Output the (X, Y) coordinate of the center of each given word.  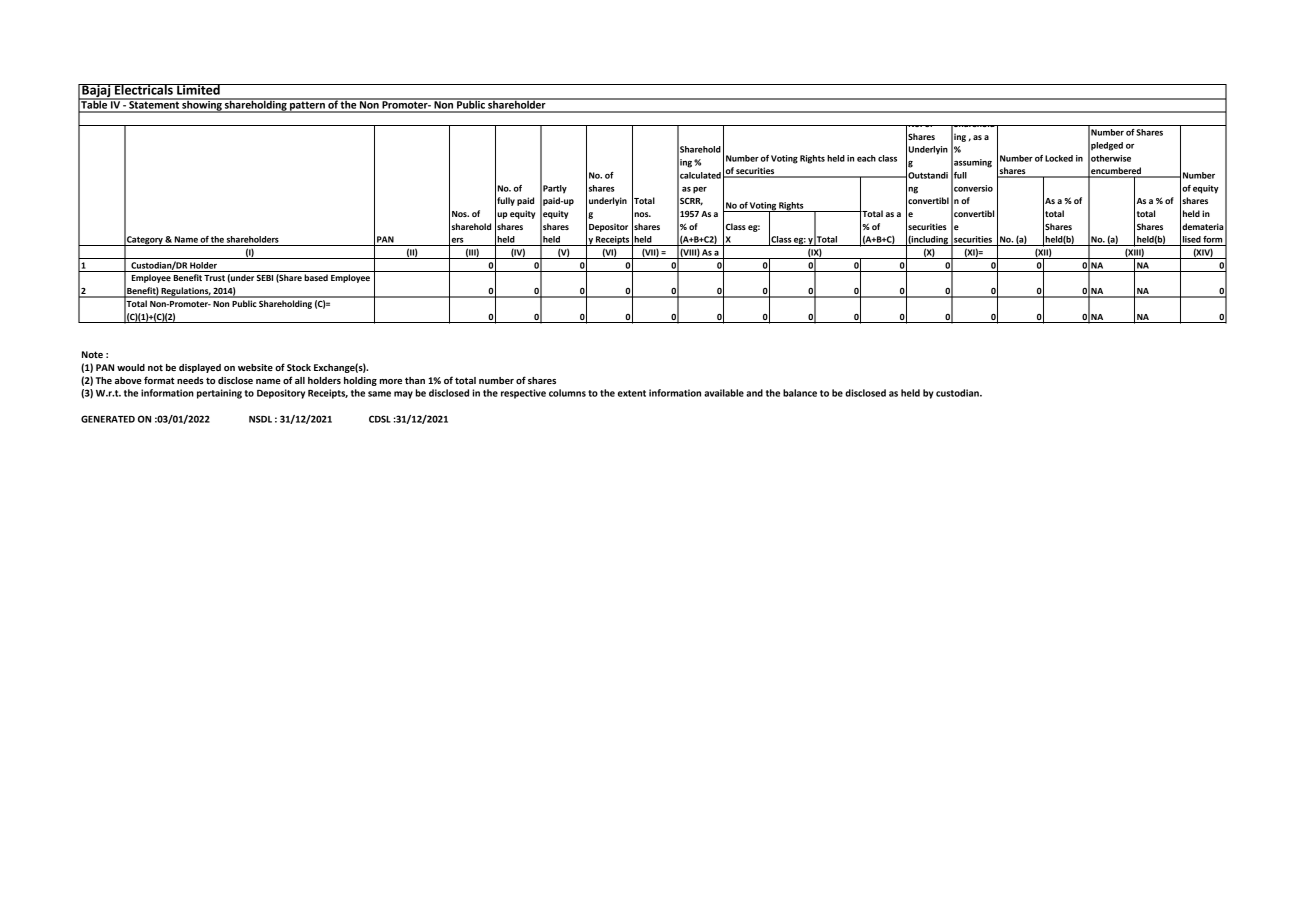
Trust (214, 278)
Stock (299, 367)
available (724, 393)
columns (567, 393)
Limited (198, 89)
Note (92, 354)
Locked (1059, 158)
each (866, 158)
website (255, 367)
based (316, 277)
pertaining (219, 394)
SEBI (265, 278)
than (415, 380)
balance (800, 393)
